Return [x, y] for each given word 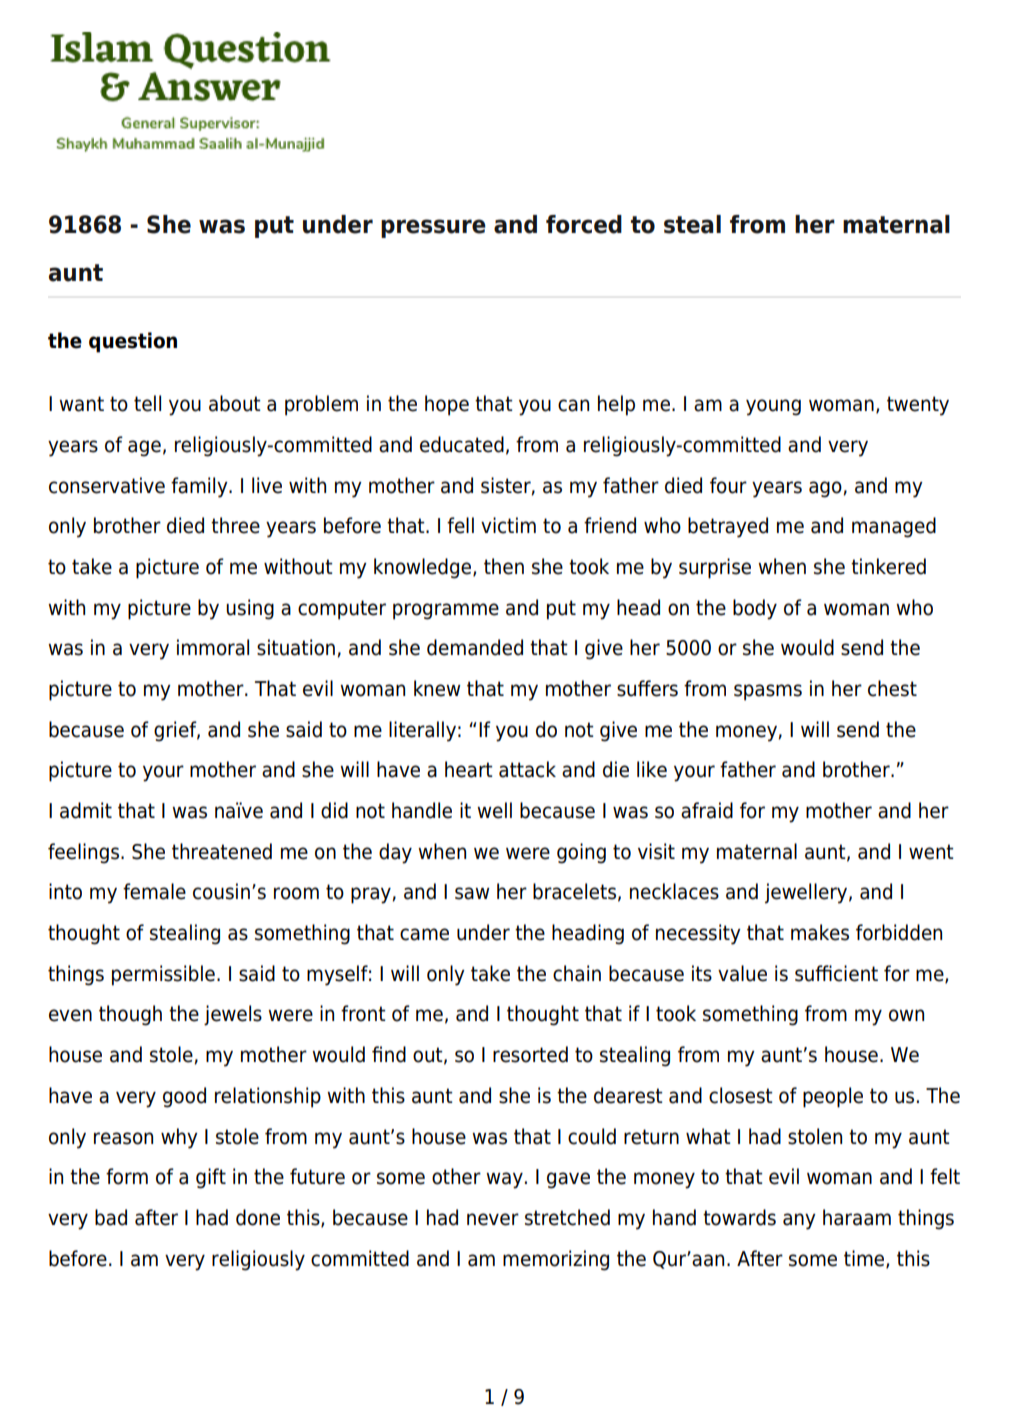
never [493, 1219]
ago [825, 489]
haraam [857, 1217]
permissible [163, 975]
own [906, 1015]
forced [584, 224]
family [200, 487]
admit [86, 810]
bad [111, 1217]
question [133, 342]
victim [508, 525]
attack [527, 769]
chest [892, 688]
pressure [433, 228]
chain [577, 973]
